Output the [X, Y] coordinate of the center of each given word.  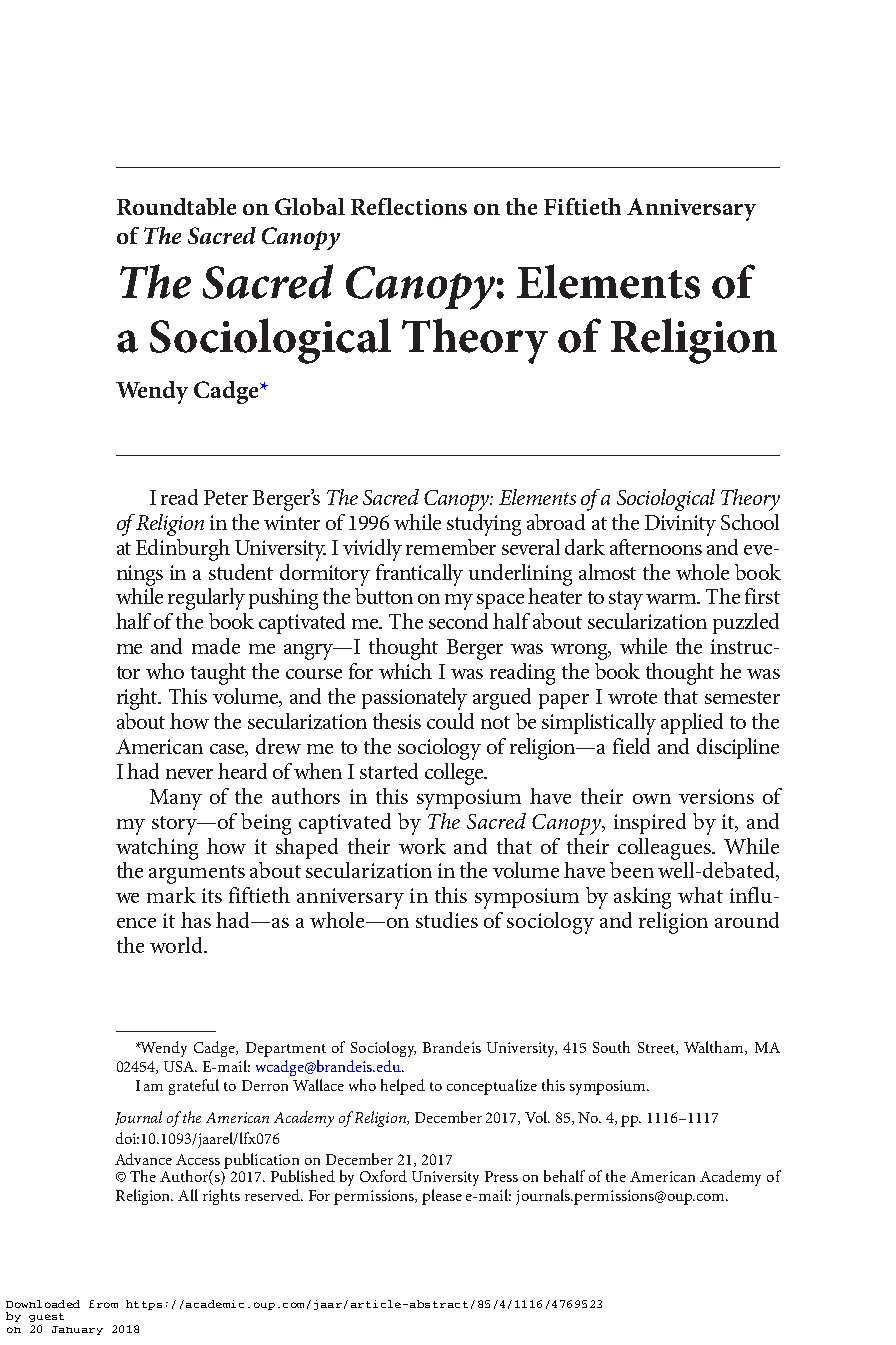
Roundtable [176, 206]
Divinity [680, 525]
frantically [419, 575]
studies [447, 920]
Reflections [409, 206]
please [442, 1197]
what [700, 895]
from [103, 1304]
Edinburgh [183, 550]
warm [673, 599]
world [177, 945]
